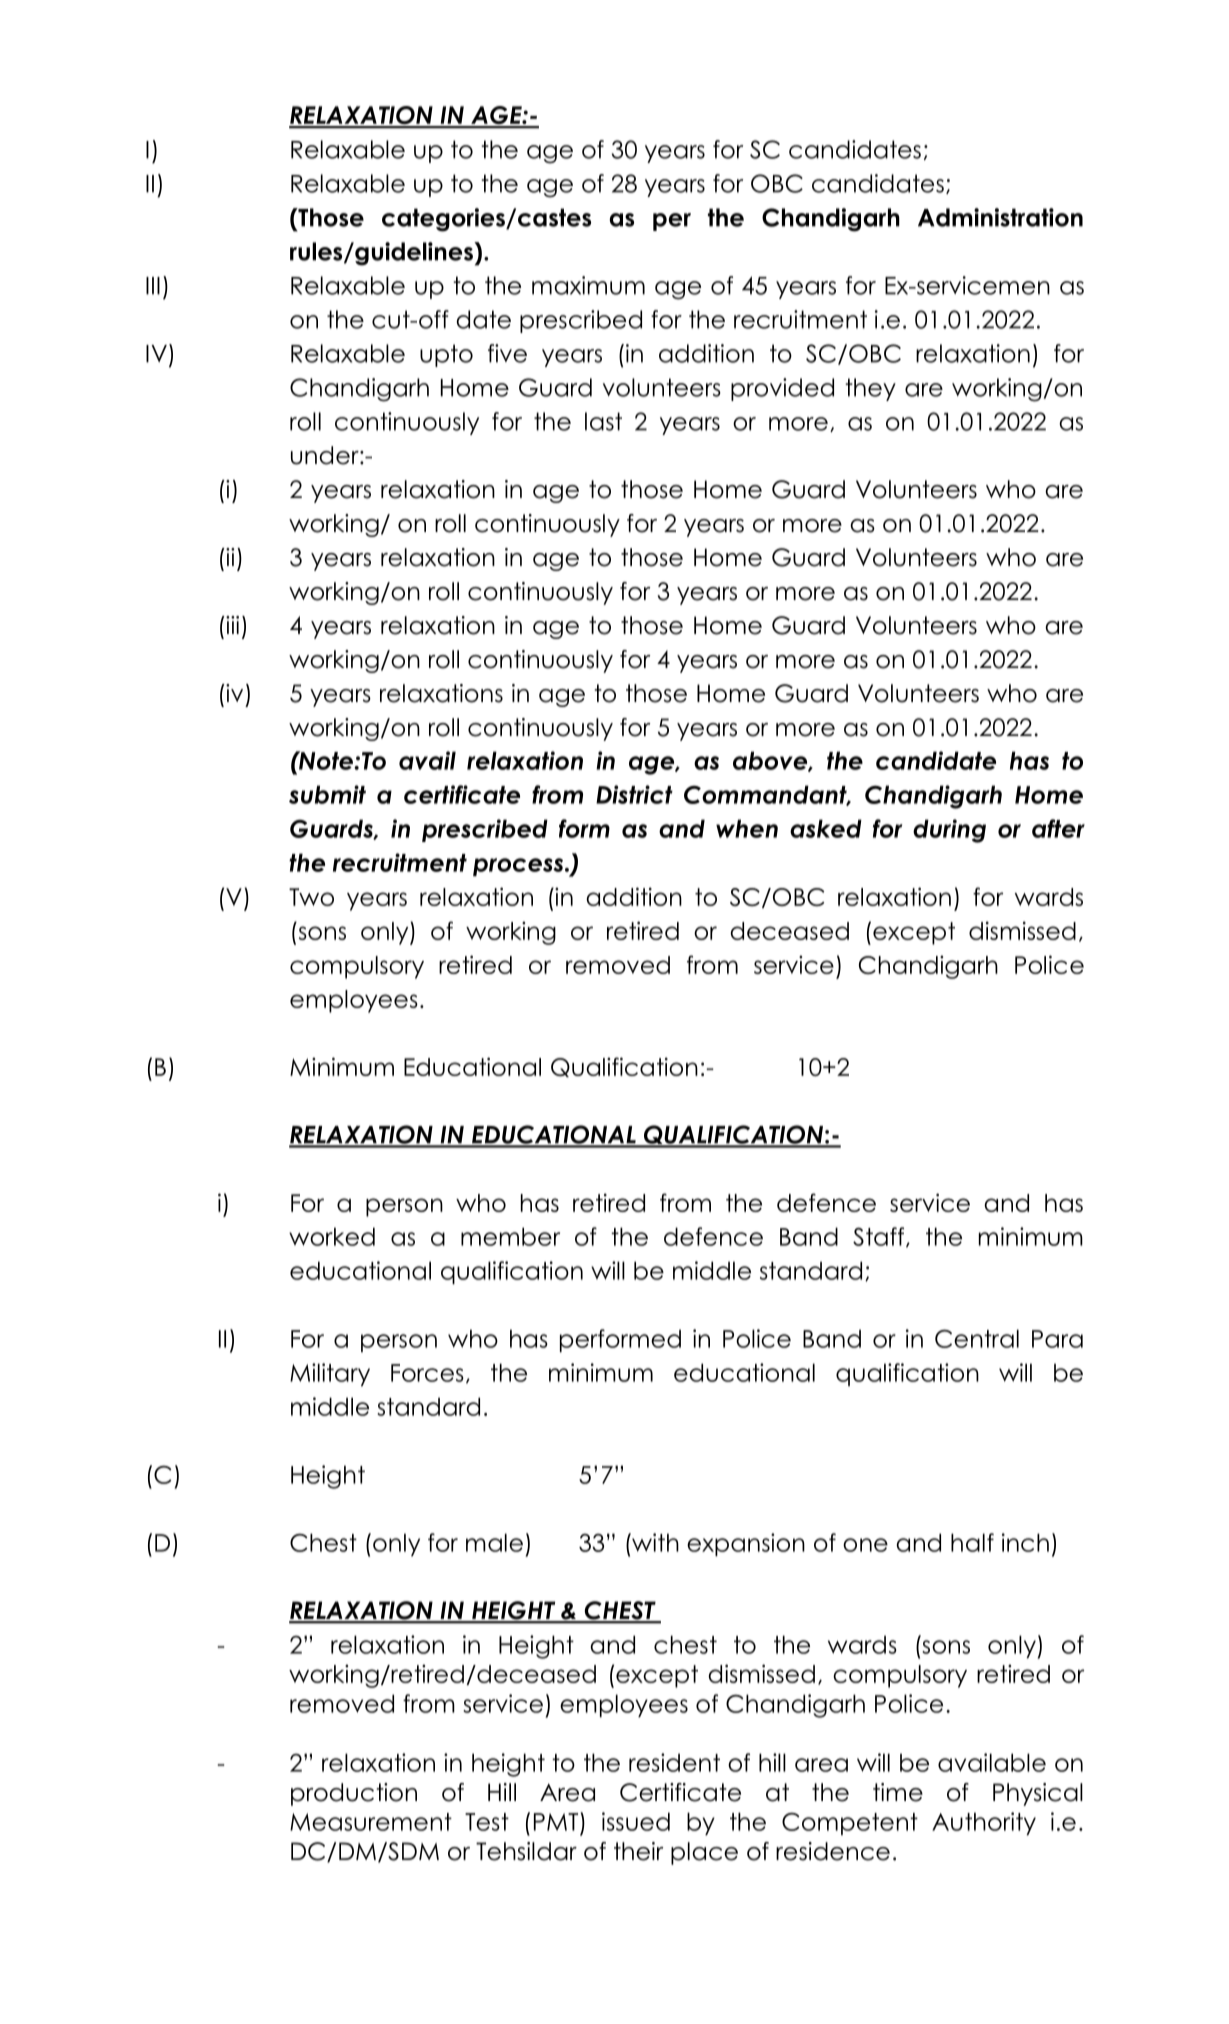 This screenshot has width=1229, height=2024. What do you see at coordinates (747, 828) in the screenshot?
I see `when` at bounding box center [747, 828].
